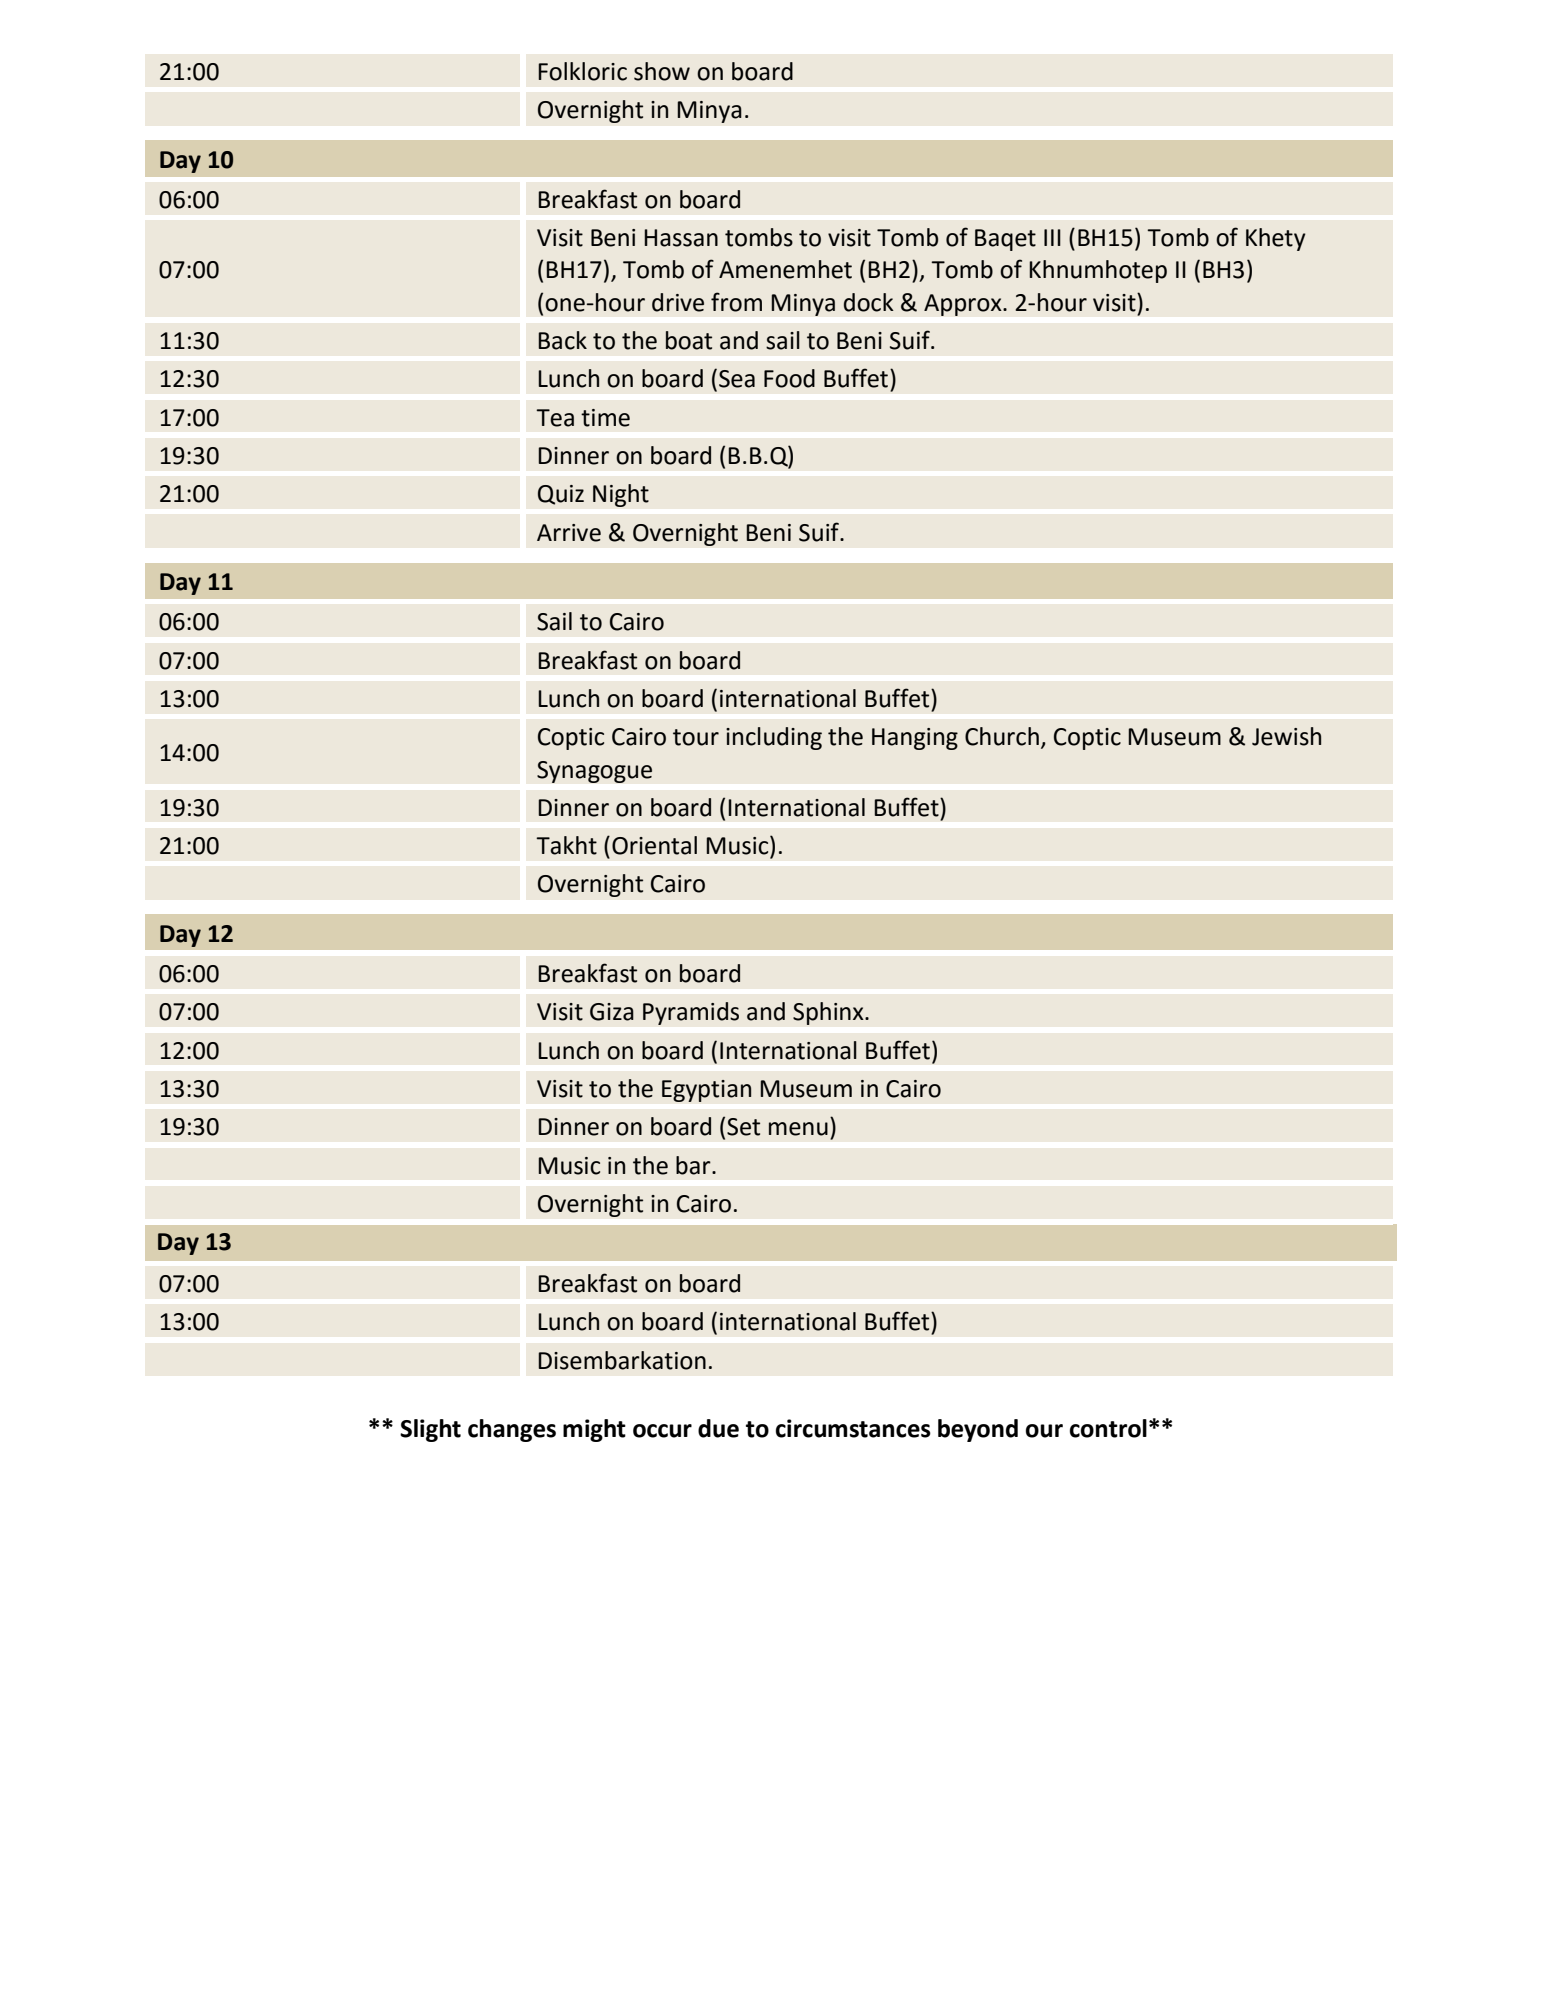  Describe the element at coordinates (853, 1428) in the document. I see `circumstances` at that location.
